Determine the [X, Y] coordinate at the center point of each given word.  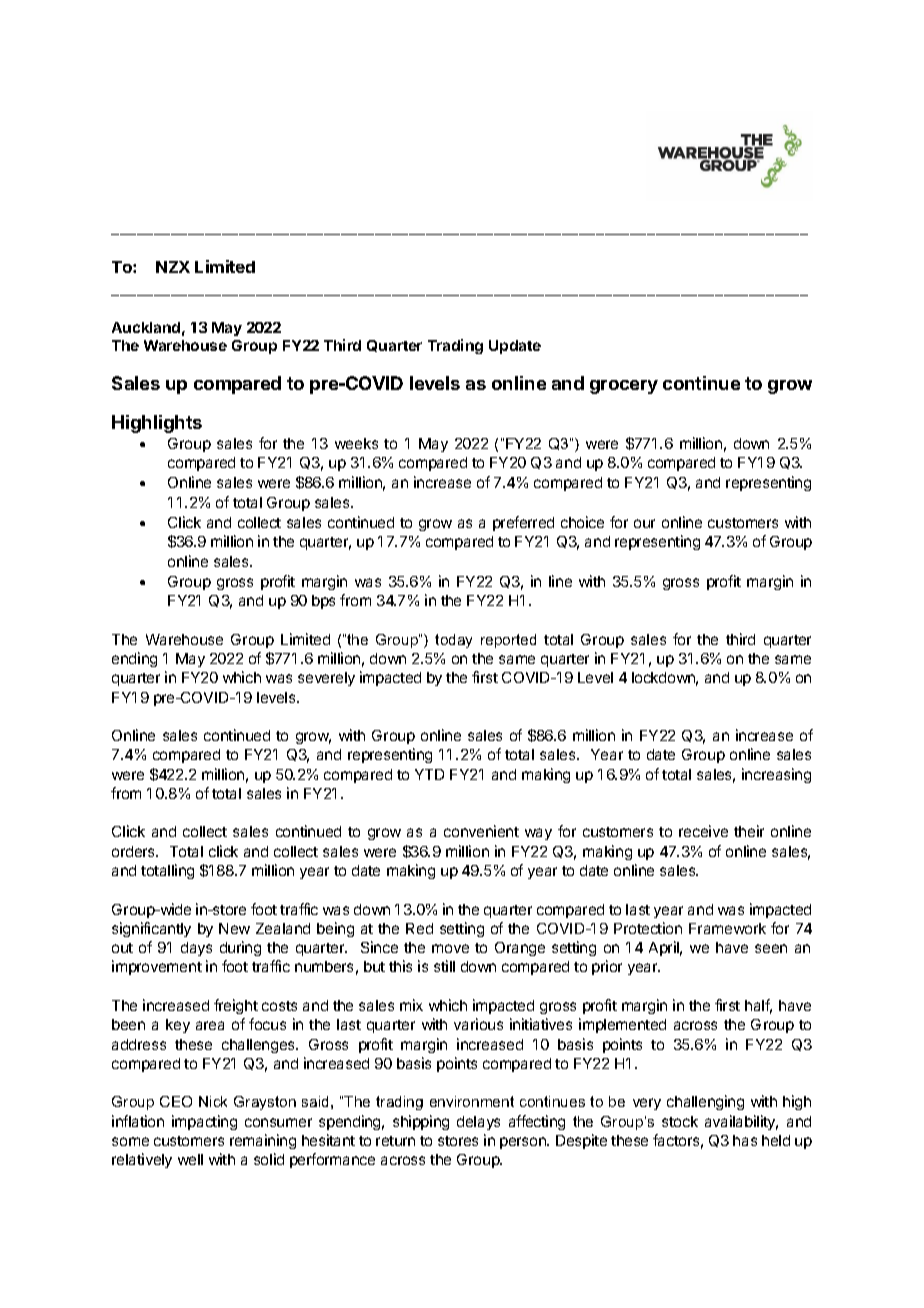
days [196, 949]
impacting [204, 1122]
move [450, 948]
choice [582, 522]
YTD [429, 774]
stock [680, 1121]
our [644, 523]
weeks [356, 443]
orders [135, 851]
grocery [624, 387]
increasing [776, 775]
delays [478, 1123]
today [453, 641]
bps [323, 602]
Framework [727, 928]
